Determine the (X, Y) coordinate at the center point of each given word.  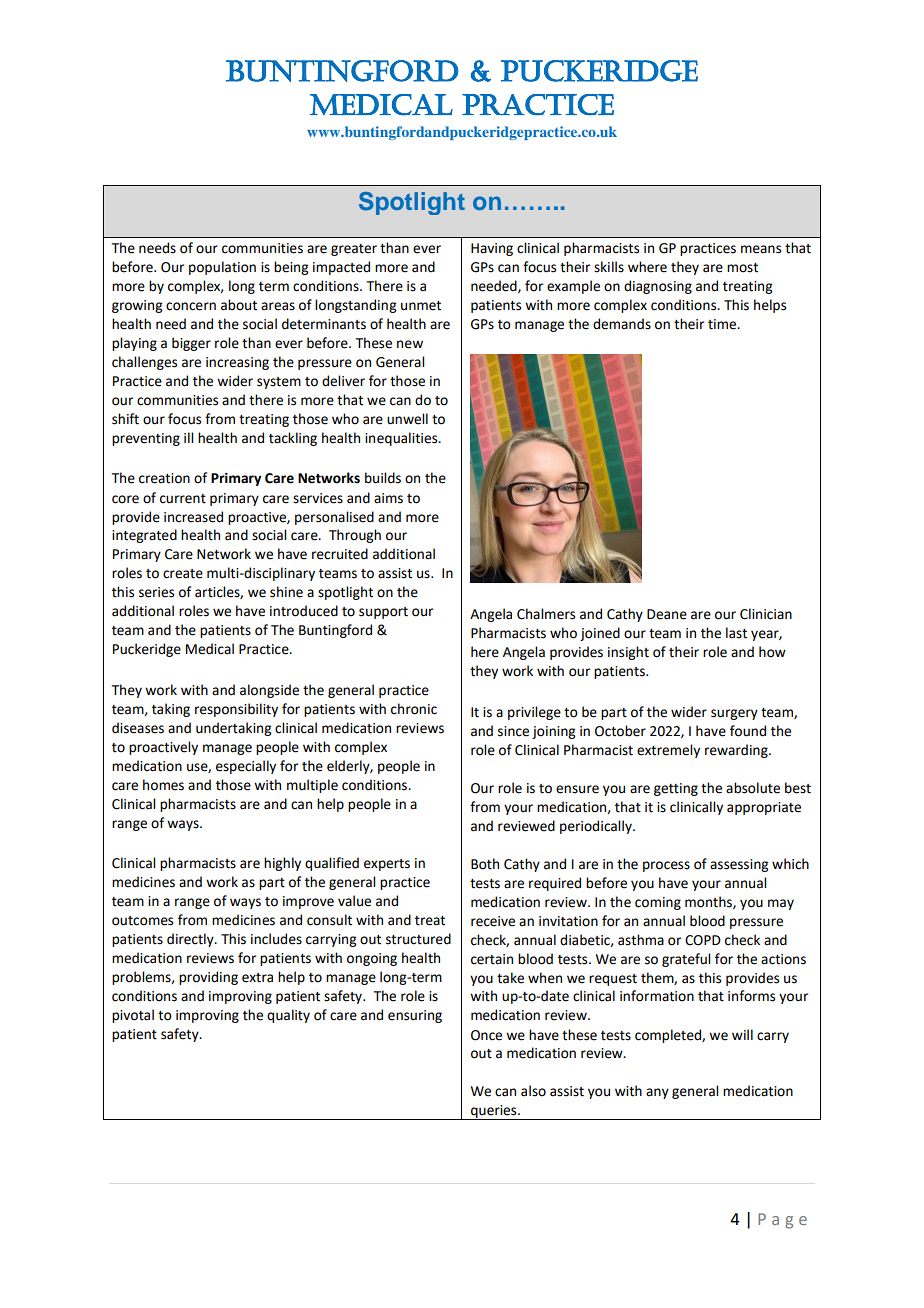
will (742, 1034)
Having (492, 249)
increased (193, 517)
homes (163, 785)
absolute (753, 788)
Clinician (766, 614)
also (533, 1091)
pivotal (133, 1016)
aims (388, 498)
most (742, 268)
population (222, 268)
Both (485, 864)
